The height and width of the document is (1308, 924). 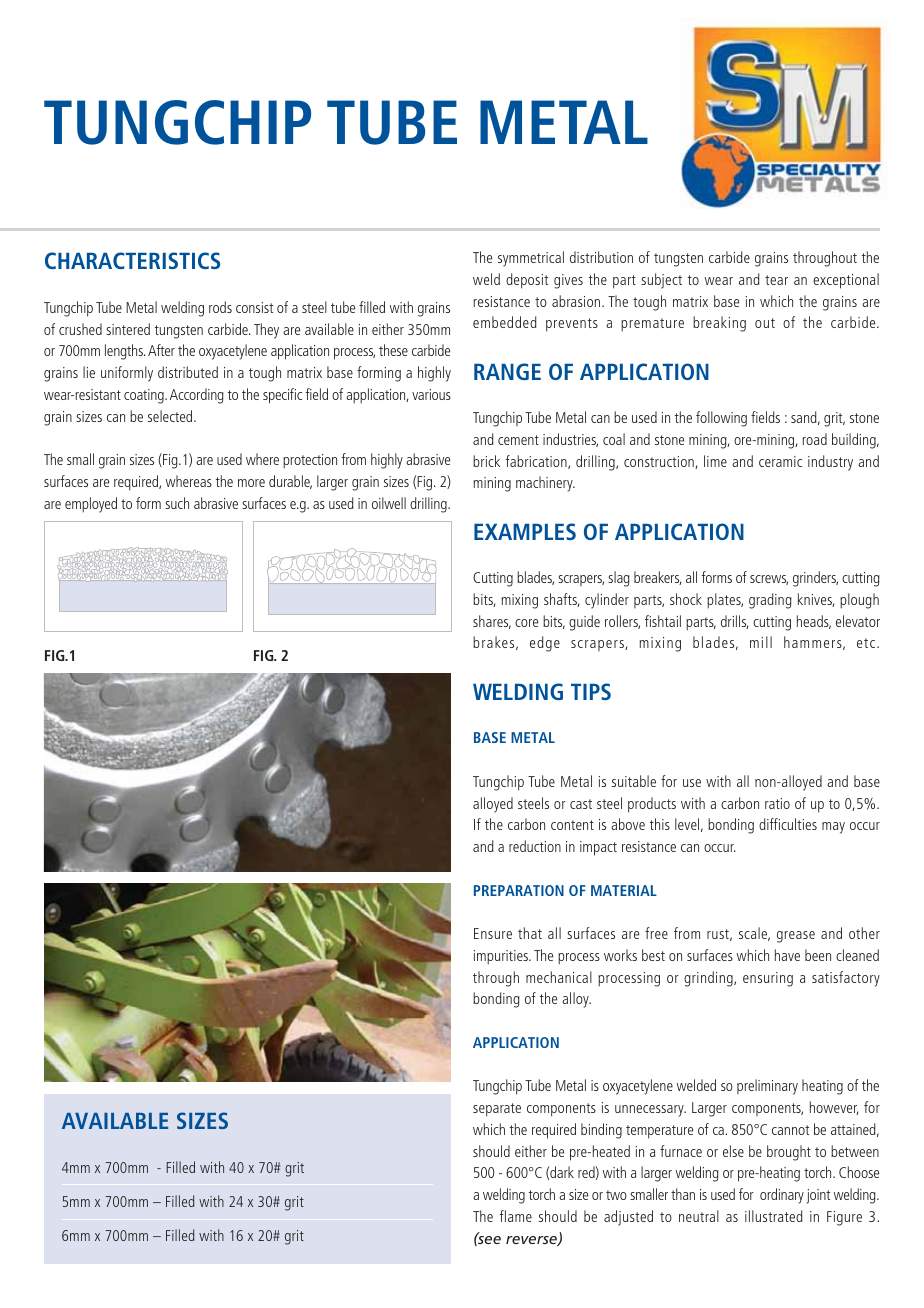 I want to click on flame, so click(x=515, y=1216).
